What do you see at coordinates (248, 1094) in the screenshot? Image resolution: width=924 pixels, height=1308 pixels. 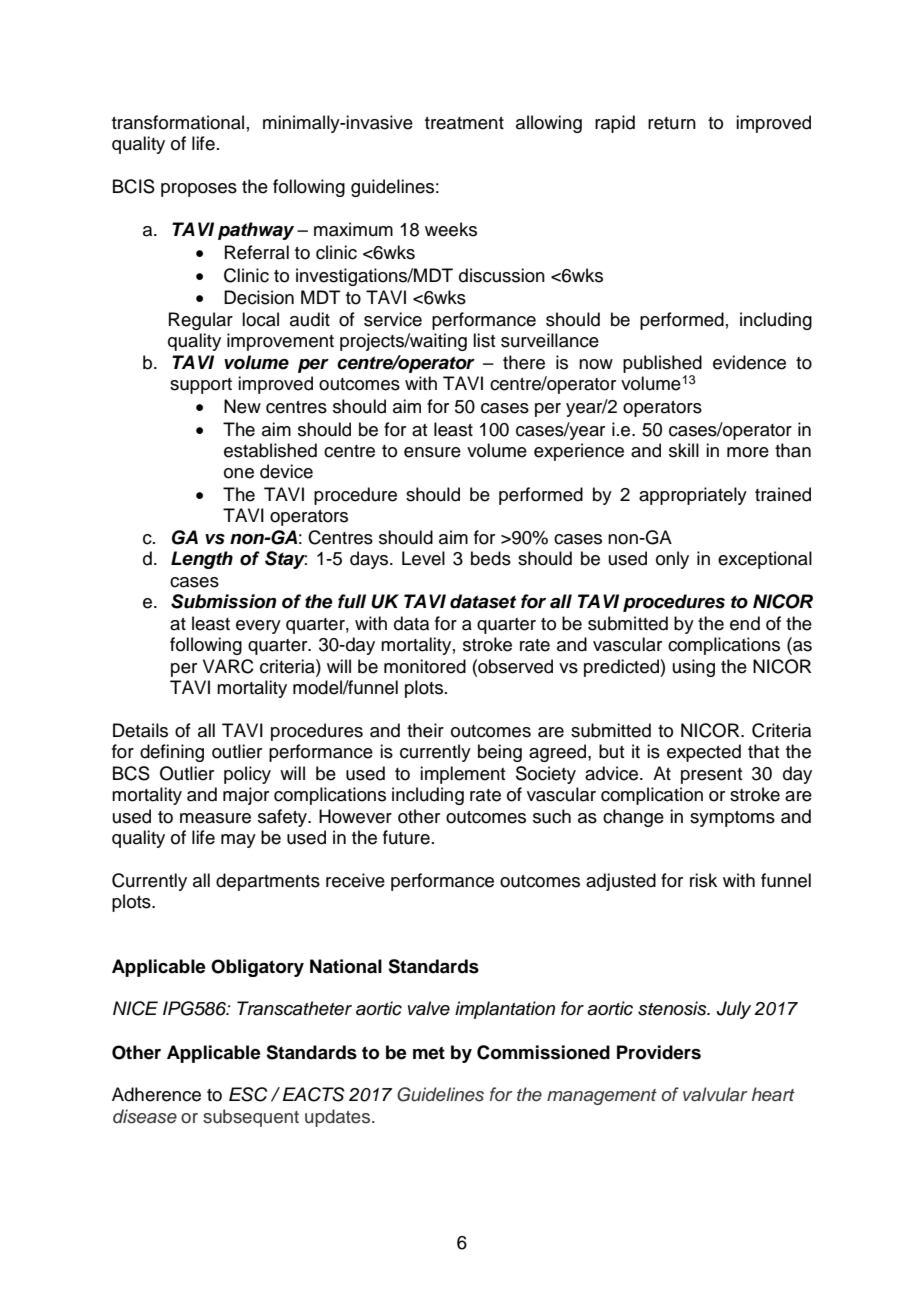 I see `ESC` at bounding box center [248, 1094].
